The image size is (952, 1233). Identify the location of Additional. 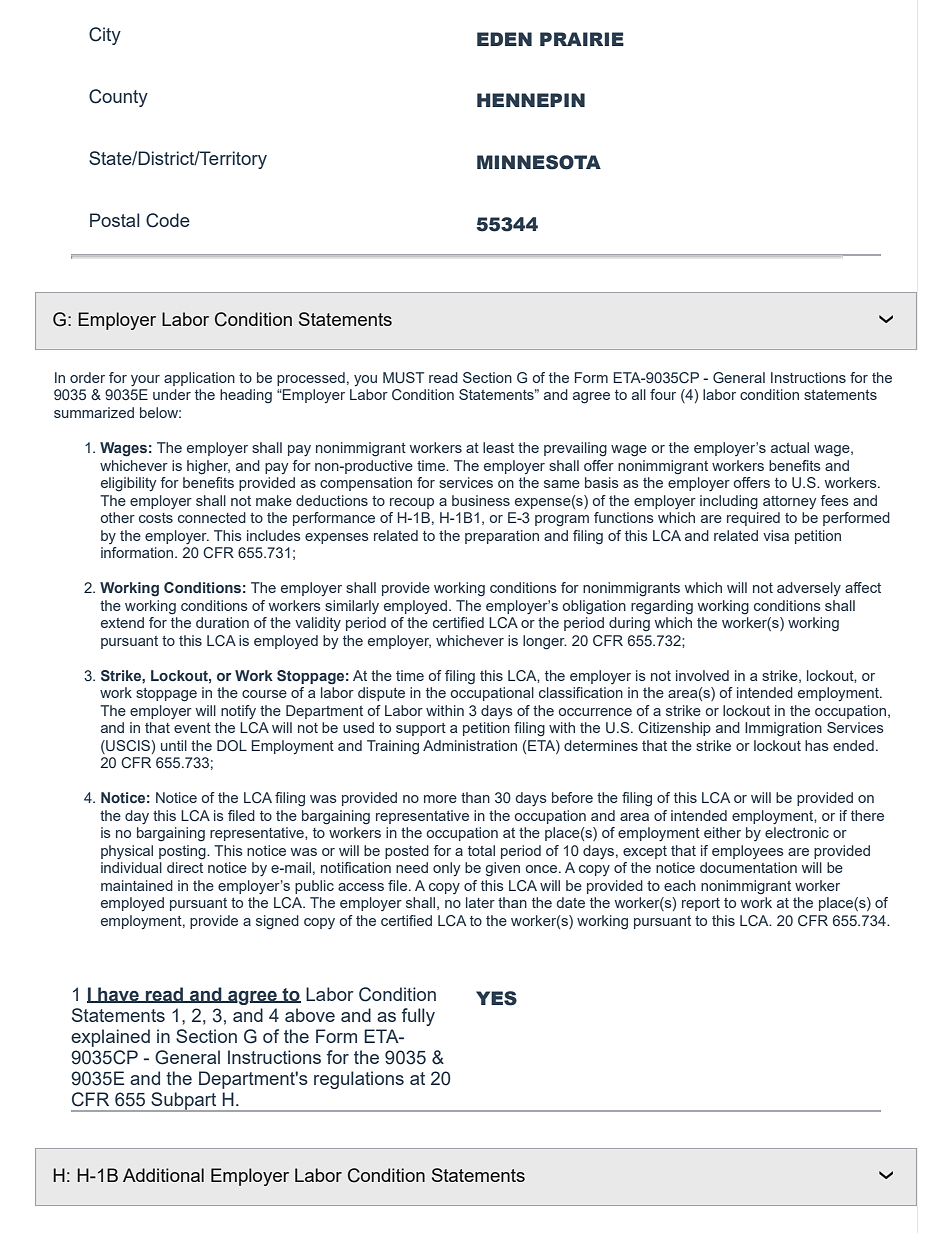
(163, 1175).
